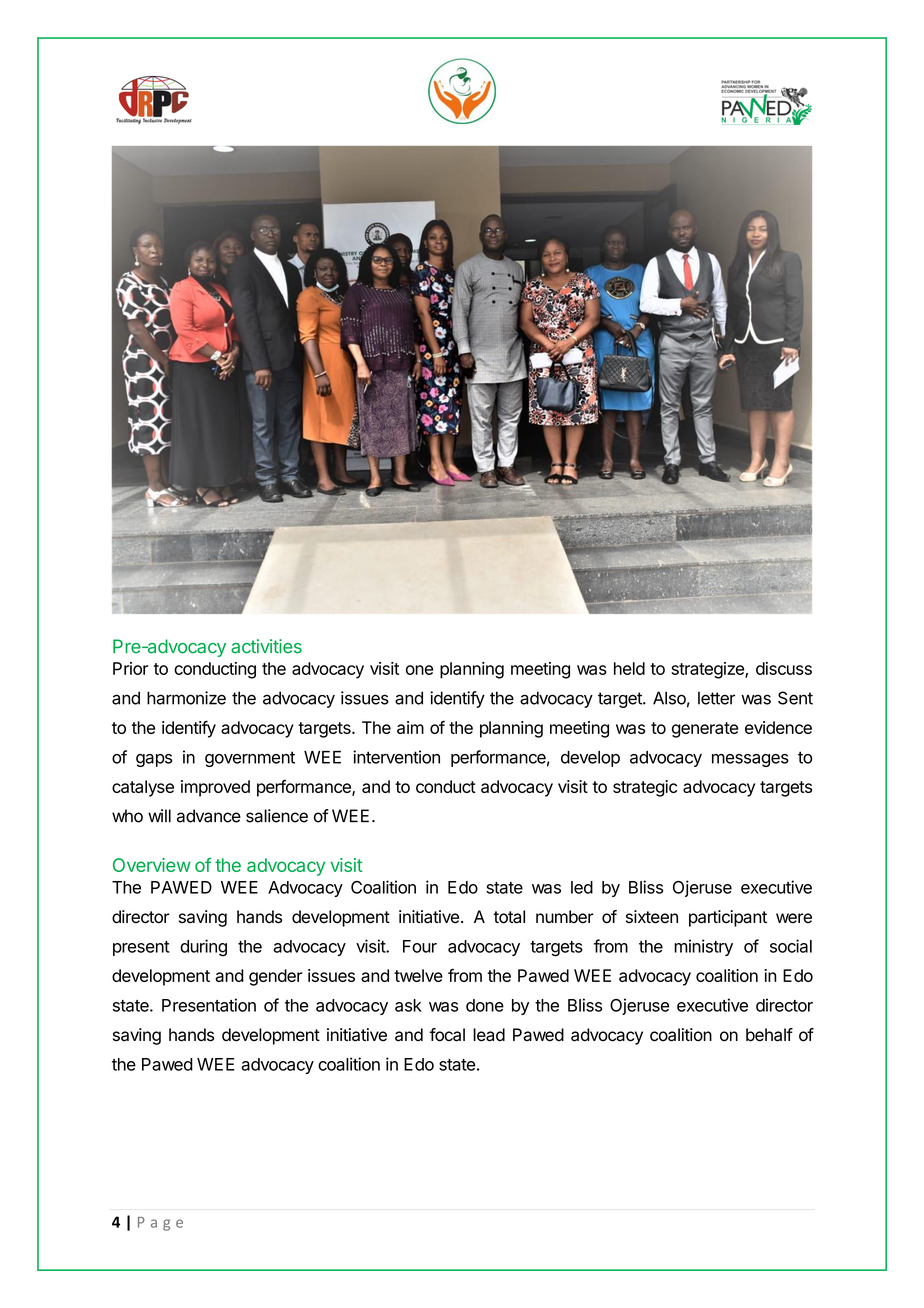 Image resolution: width=924 pixels, height=1308 pixels. I want to click on held, so click(629, 668).
